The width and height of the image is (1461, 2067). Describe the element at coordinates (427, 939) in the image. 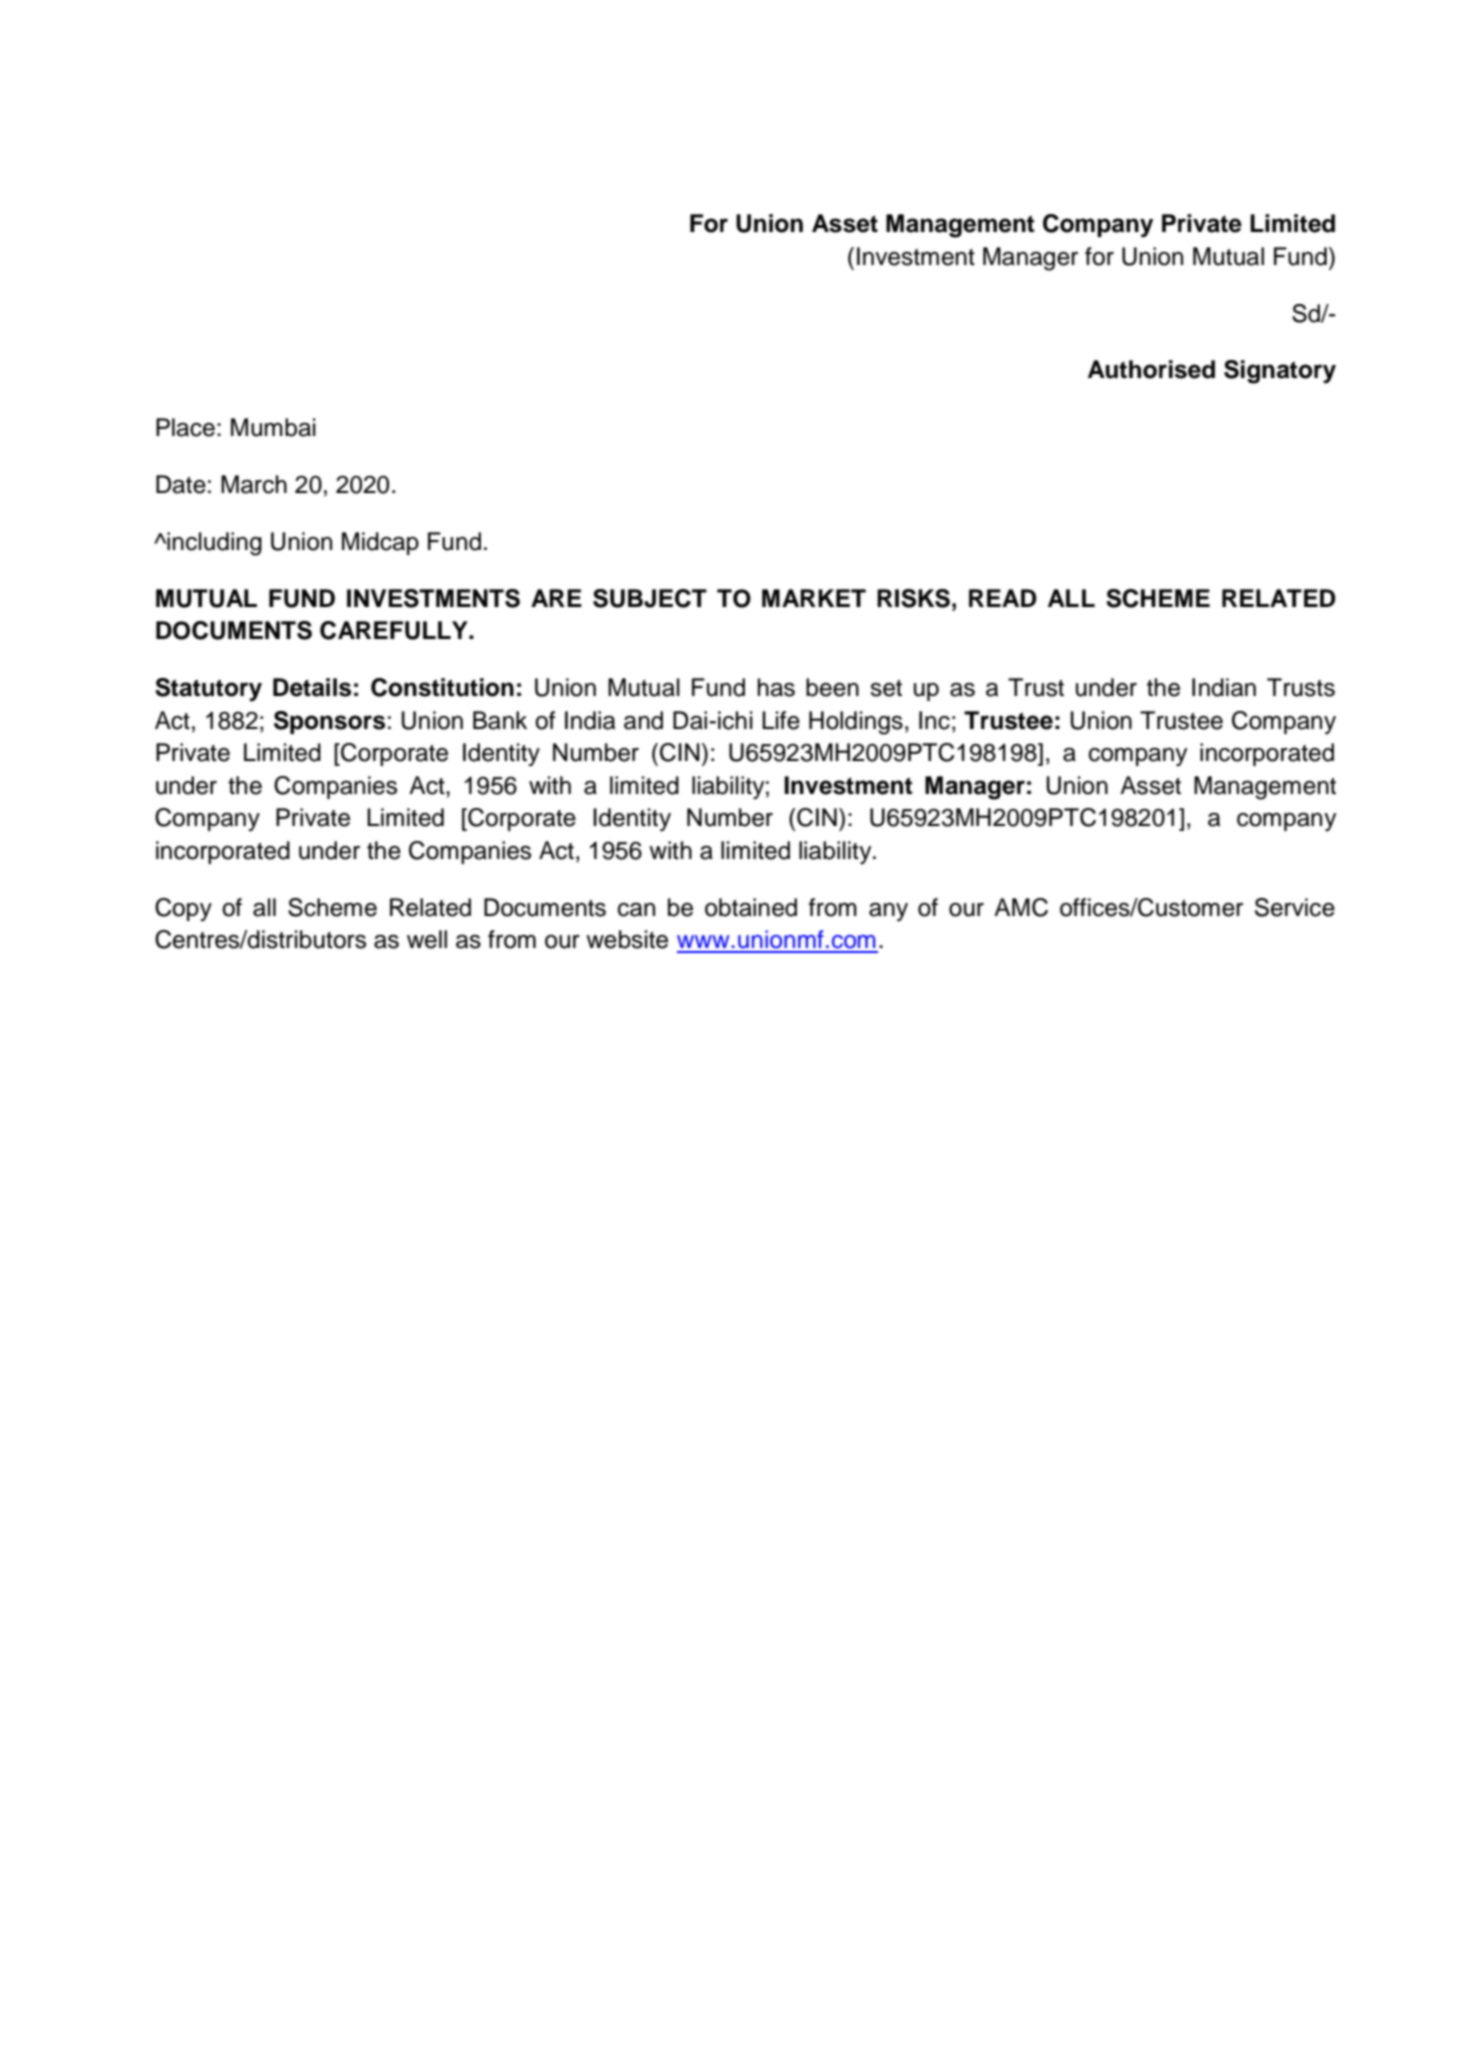

I see `well` at that location.
